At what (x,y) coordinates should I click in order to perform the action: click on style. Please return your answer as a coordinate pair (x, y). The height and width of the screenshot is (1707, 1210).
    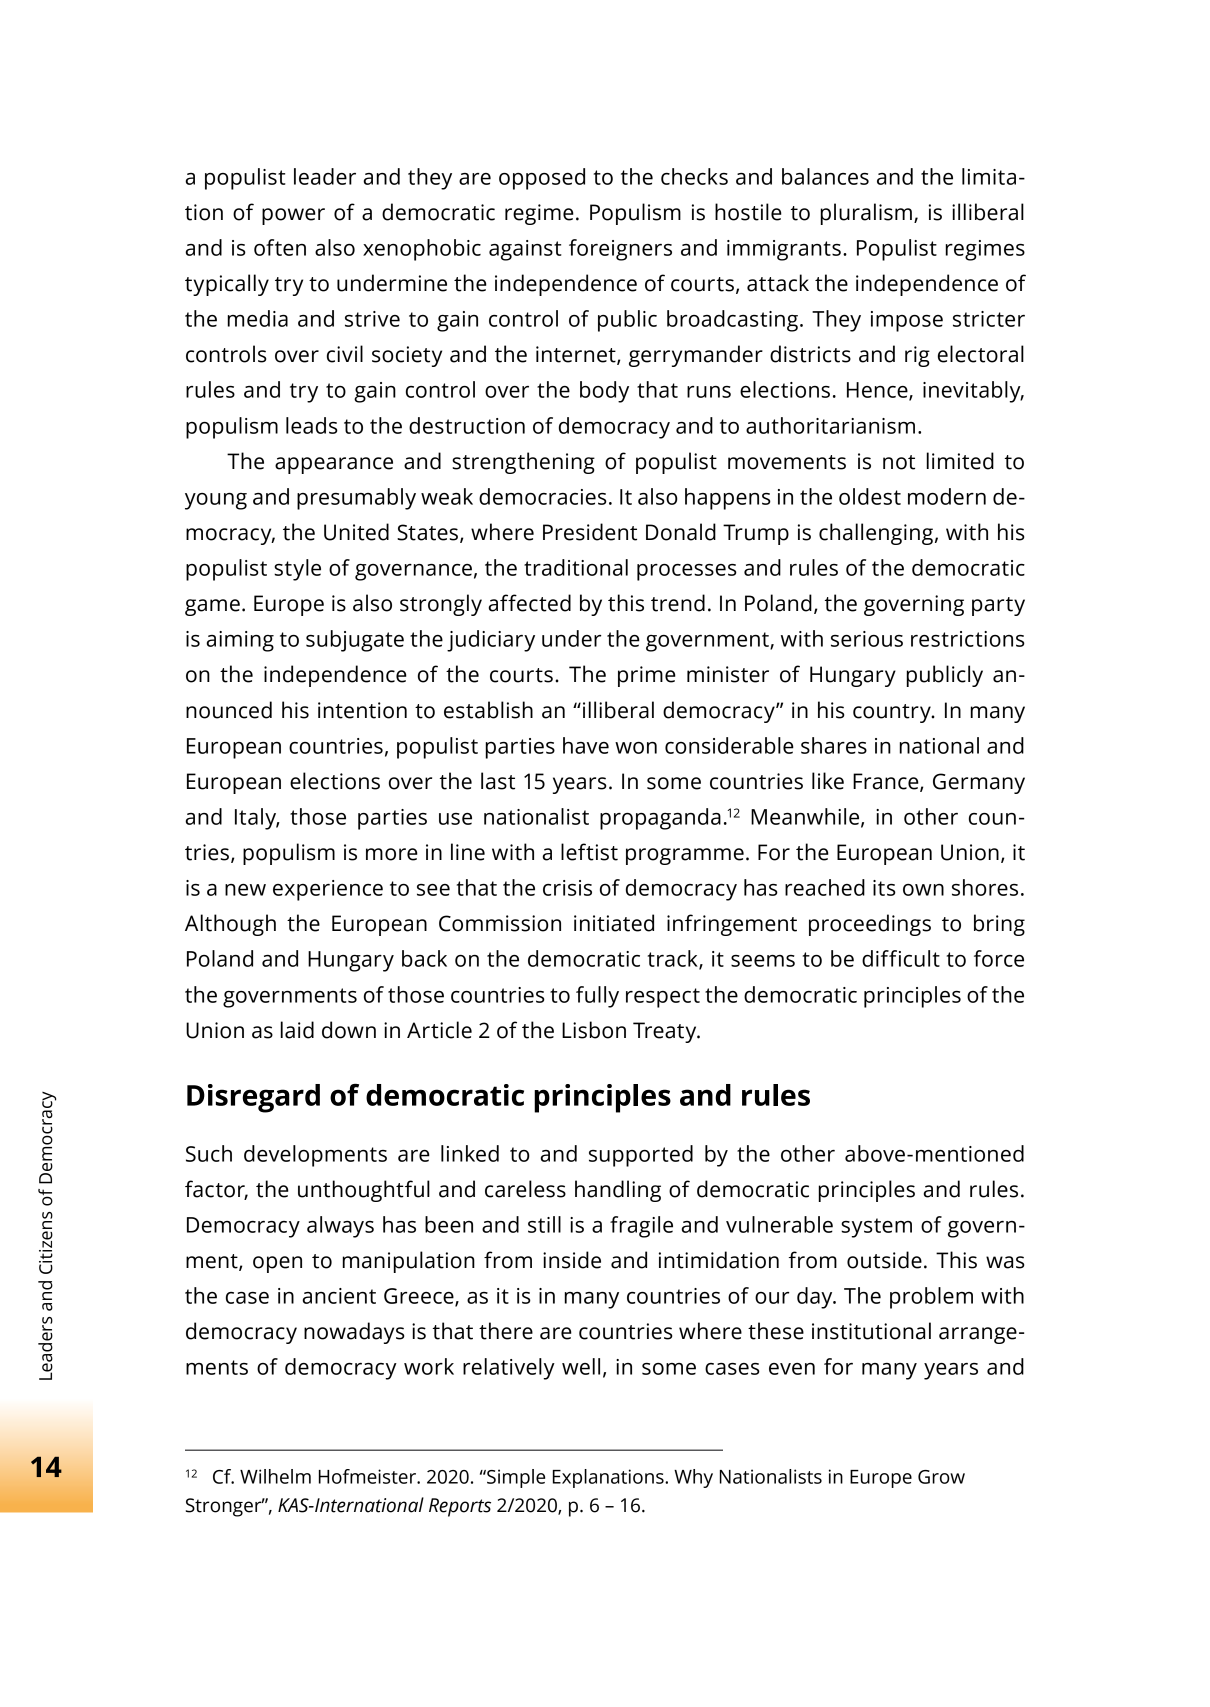
    Looking at the image, I should click on (297, 570).
